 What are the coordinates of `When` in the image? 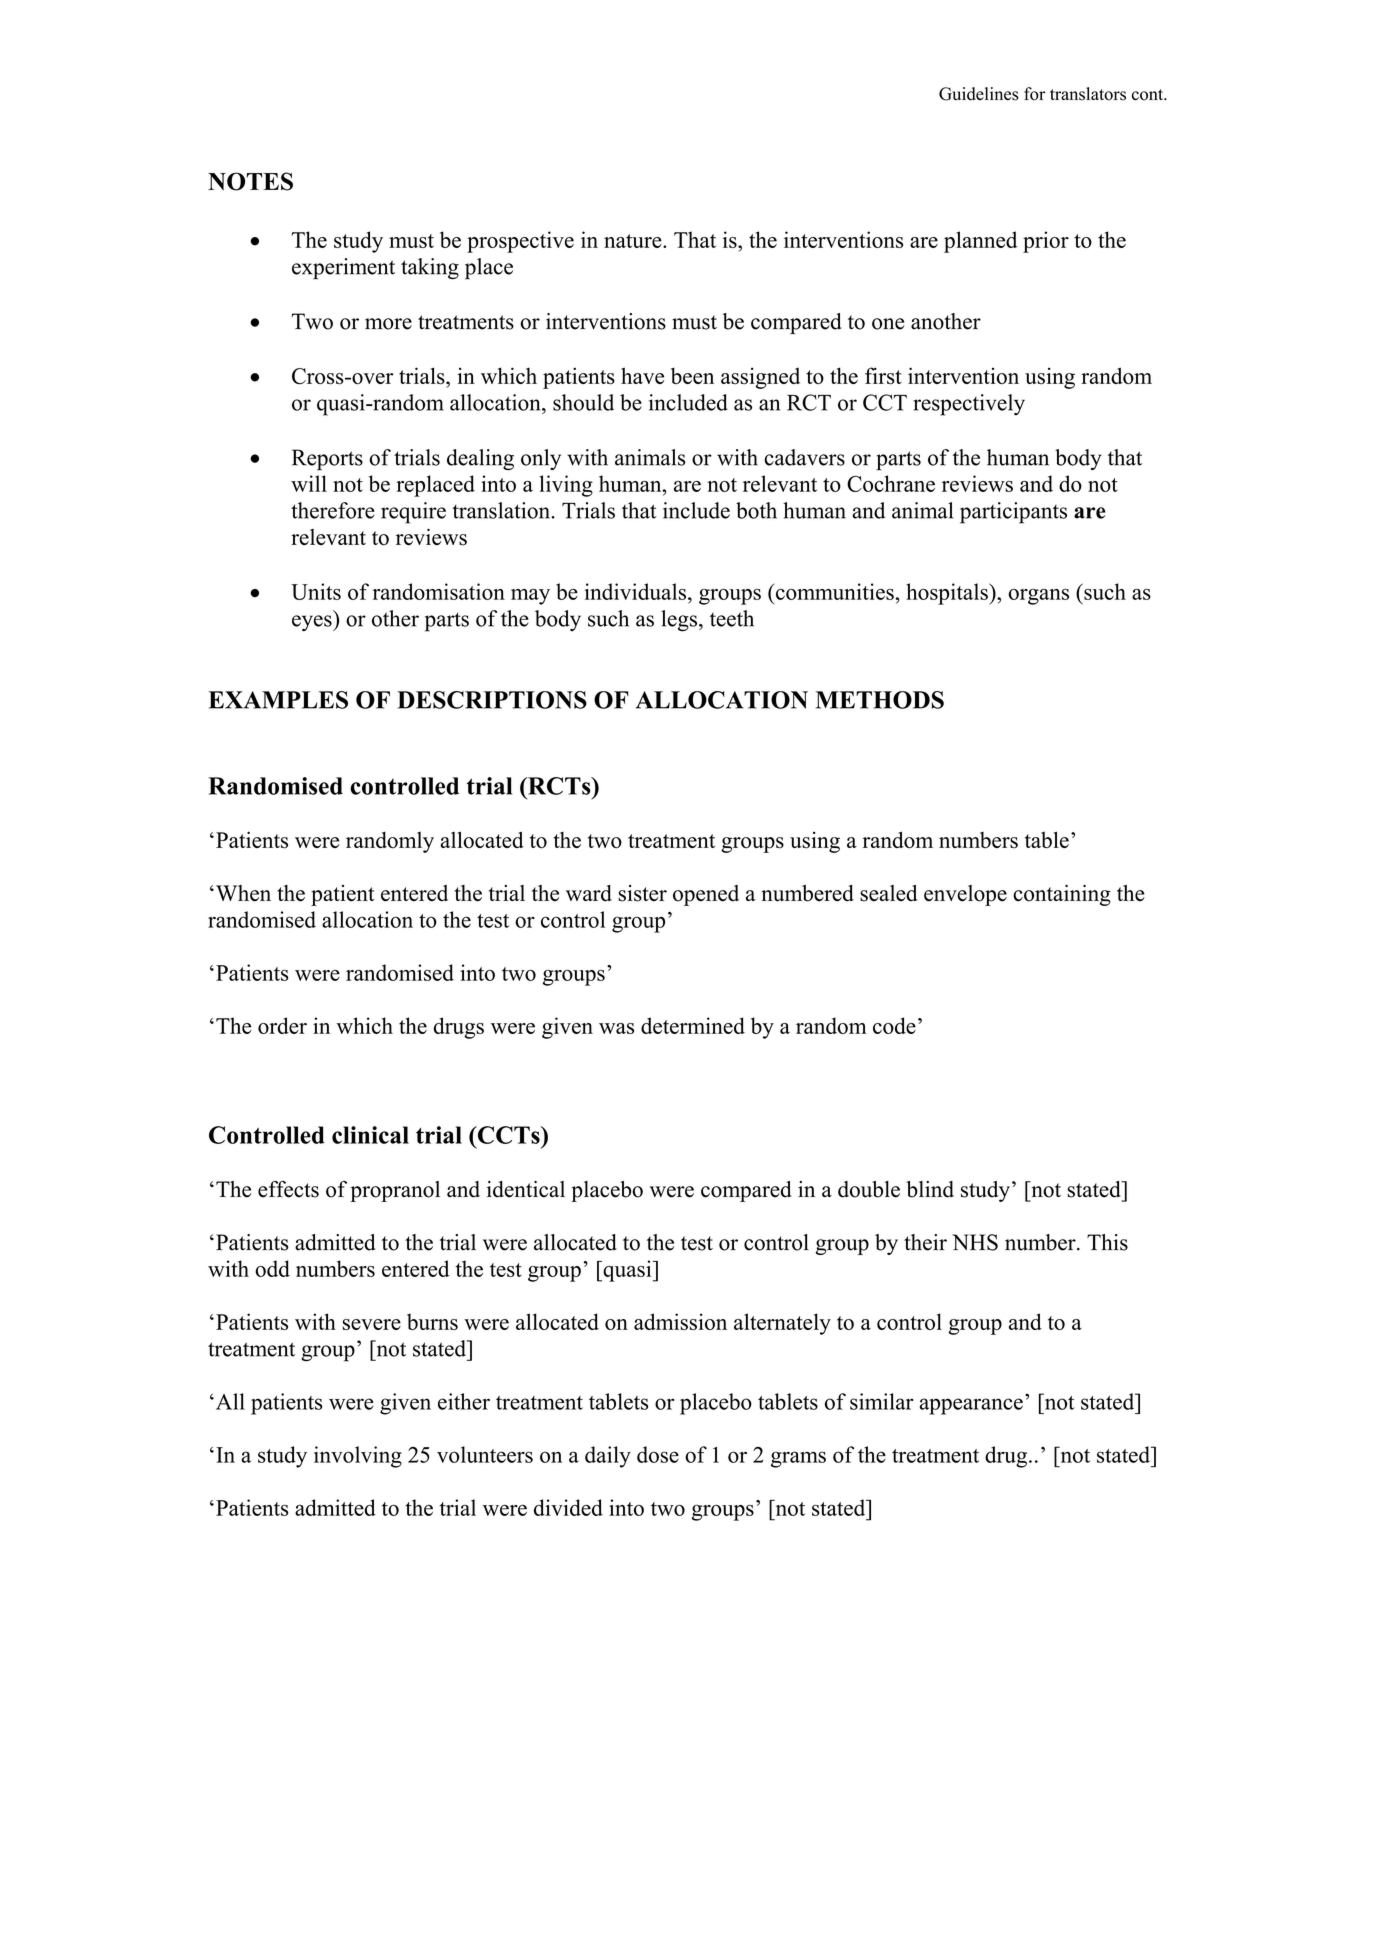 It's located at (243, 893).
